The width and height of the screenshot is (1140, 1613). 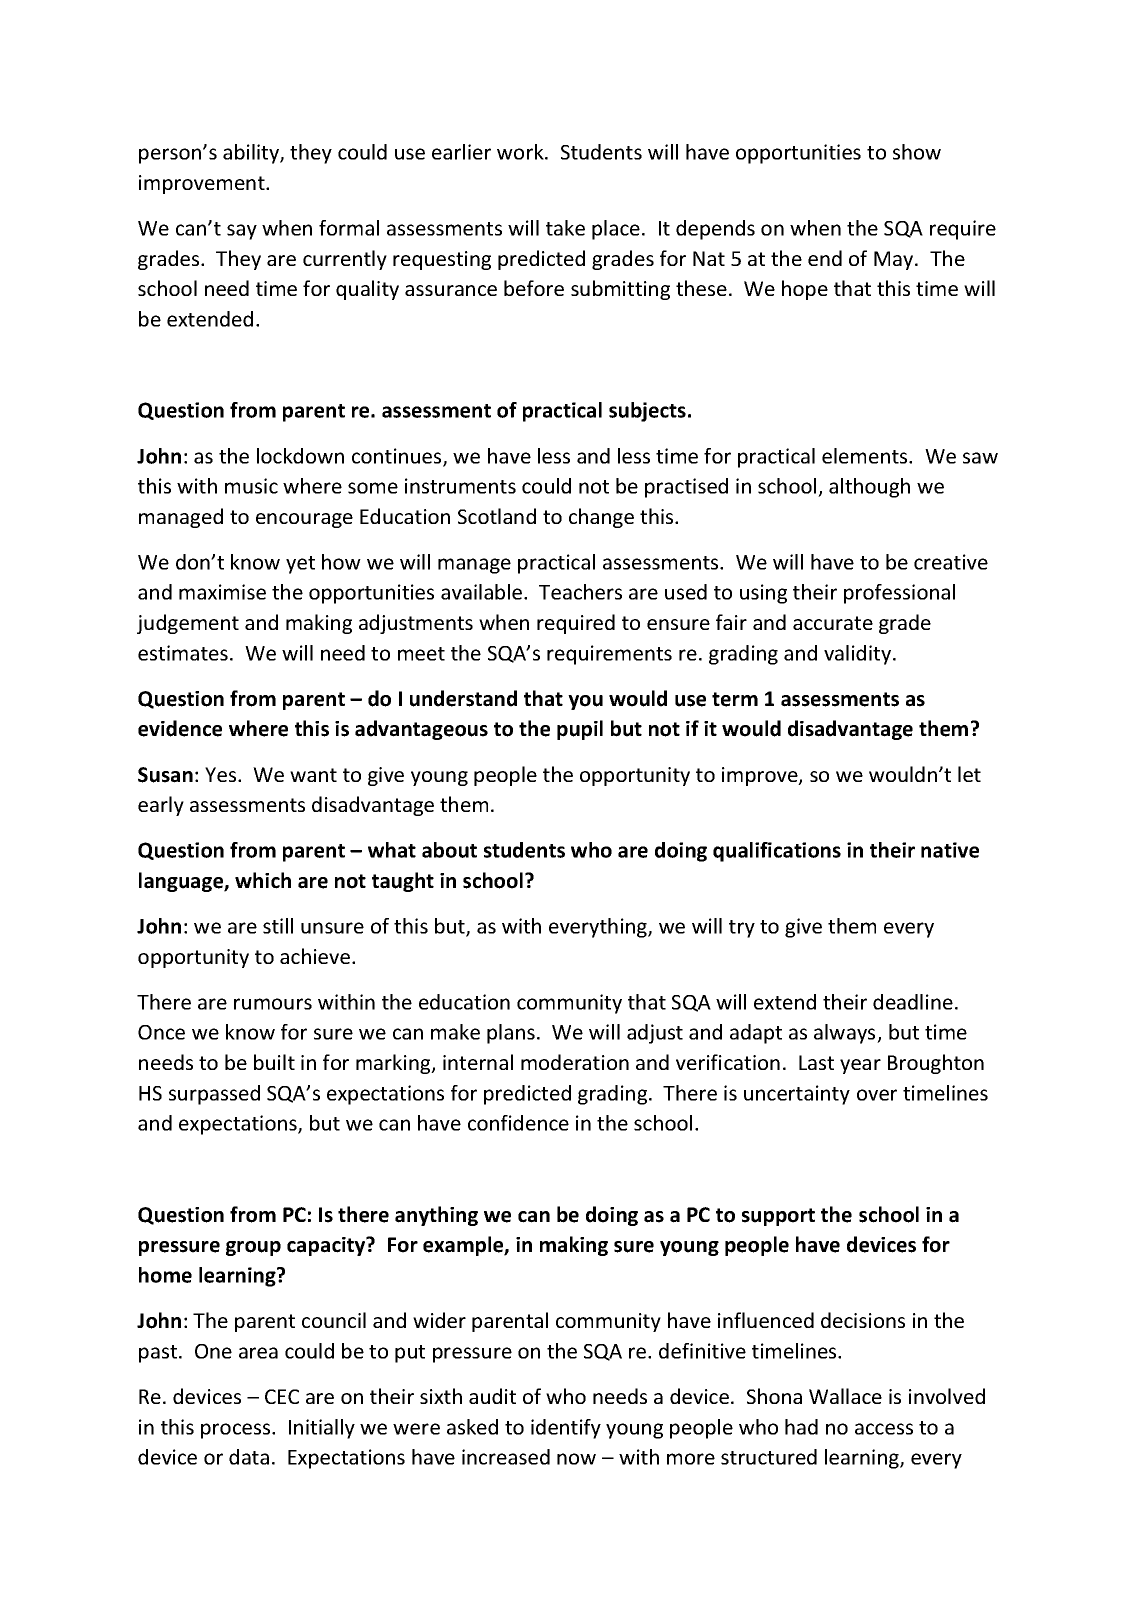 What do you see at coordinates (917, 152) in the screenshot?
I see `show` at bounding box center [917, 152].
